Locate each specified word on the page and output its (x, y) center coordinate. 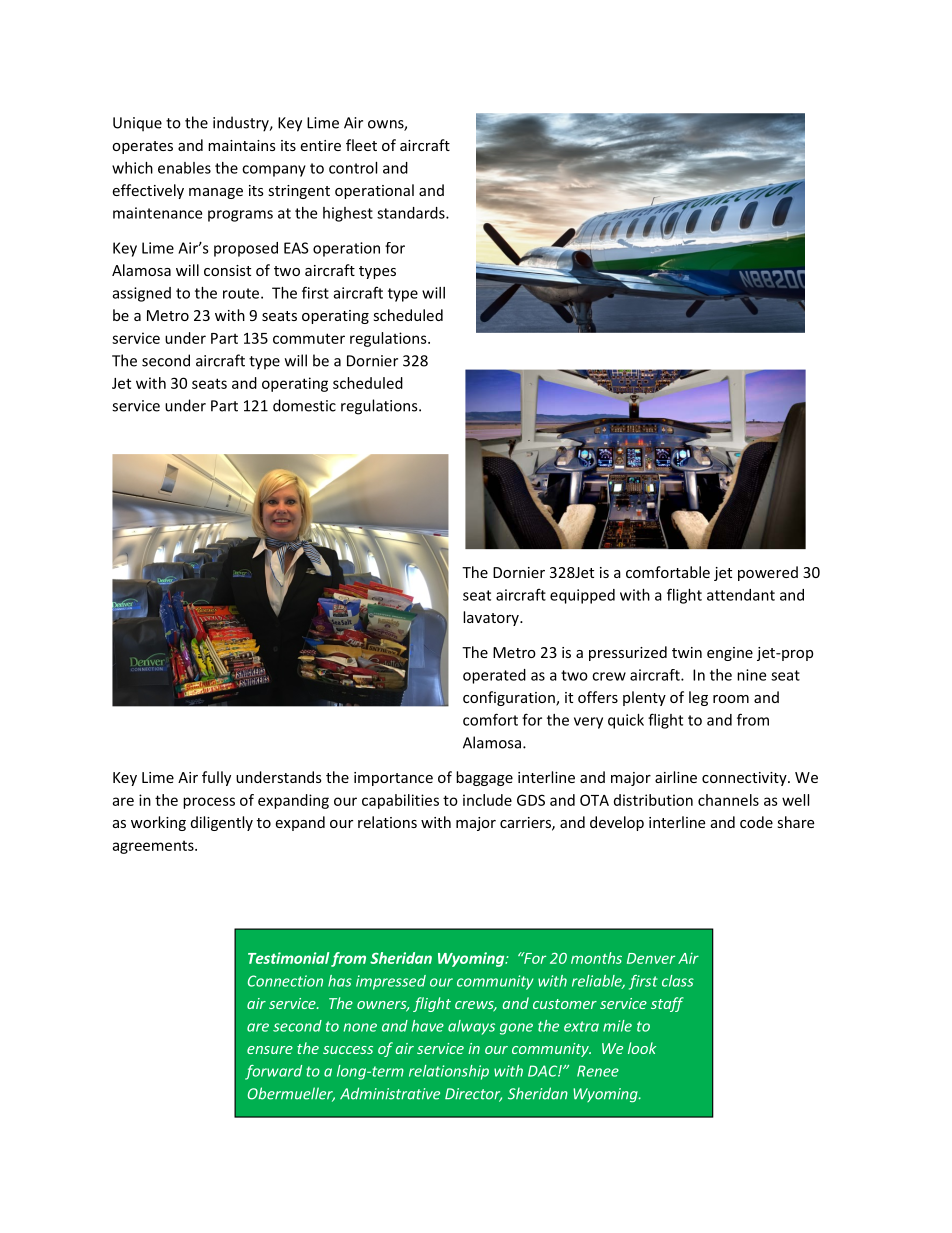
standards (412, 213)
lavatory (492, 618)
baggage (484, 778)
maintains (242, 145)
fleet (361, 145)
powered (768, 573)
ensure (270, 1050)
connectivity (745, 779)
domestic (304, 405)
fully (216, 778)
